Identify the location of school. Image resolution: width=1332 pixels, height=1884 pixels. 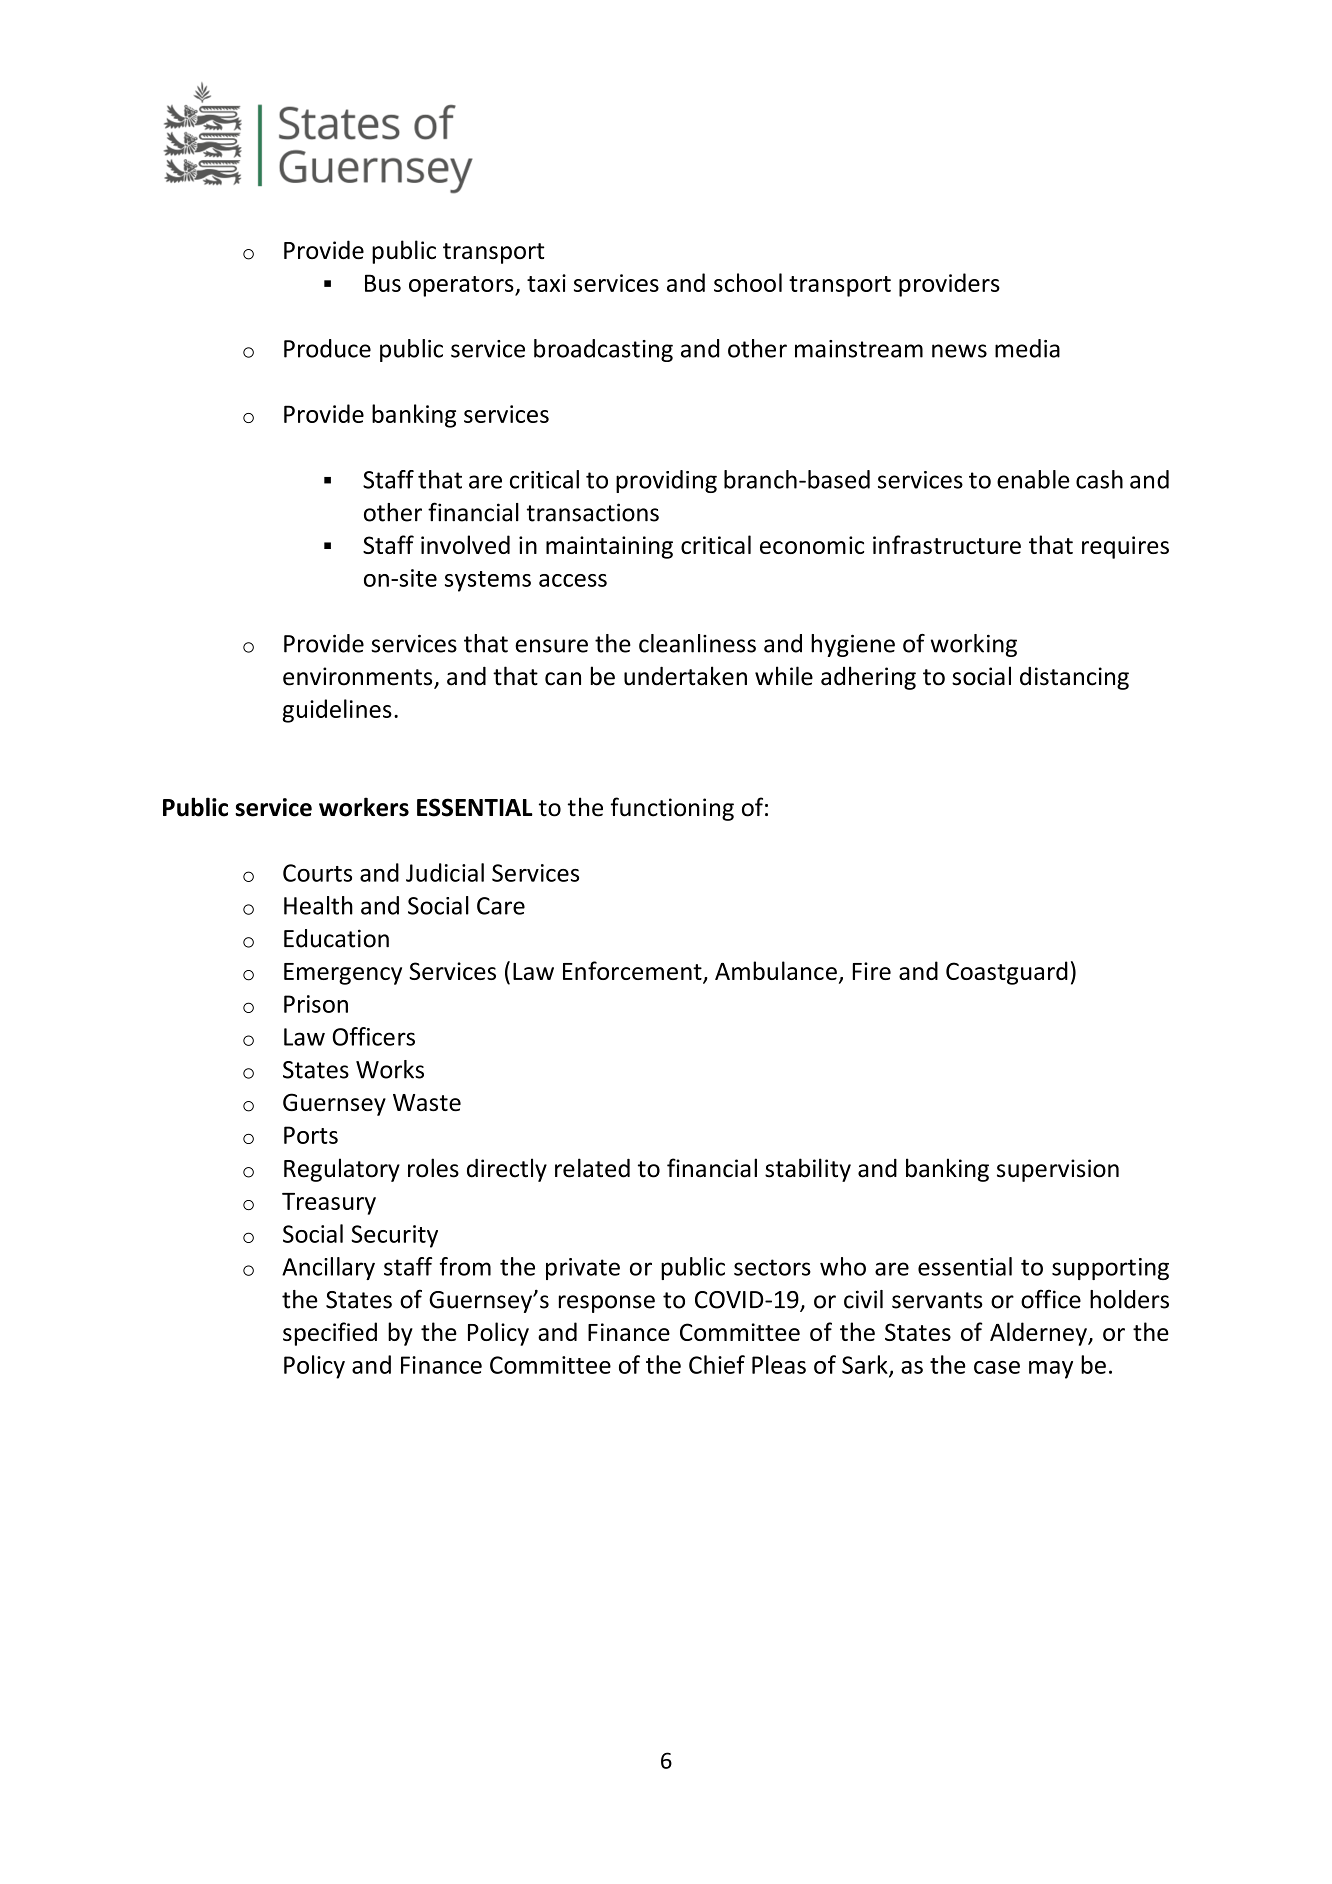
(748, 282).
